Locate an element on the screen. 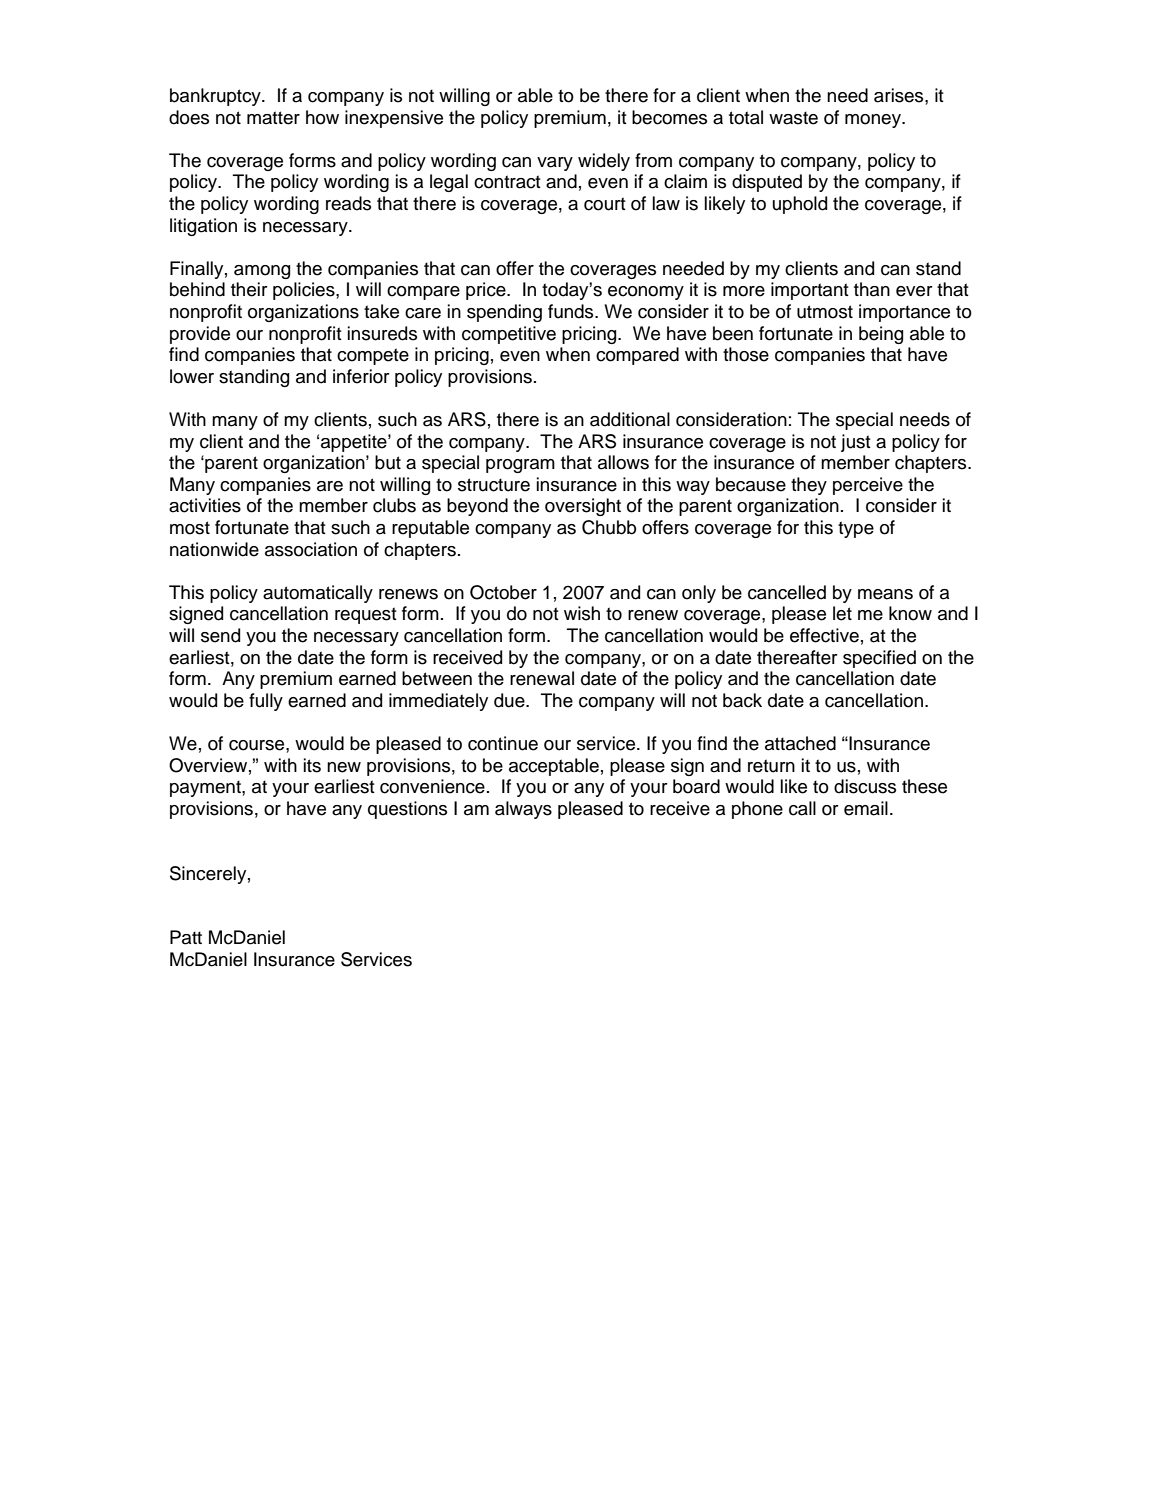 This screenshot has height=1488, width=1150. vary is located at coordinates (555, 164).
